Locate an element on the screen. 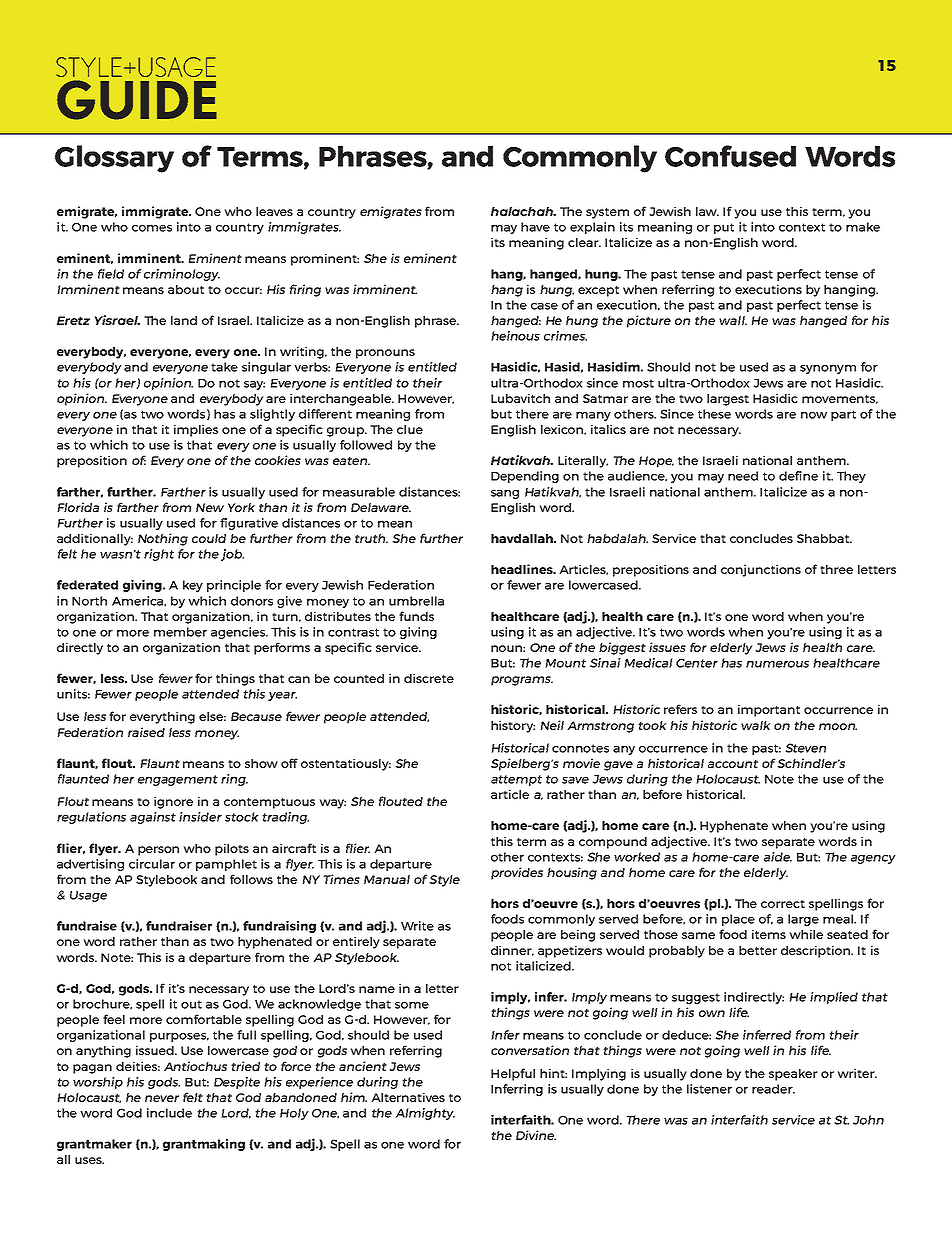  include is located at coordinates (169, 1113).
